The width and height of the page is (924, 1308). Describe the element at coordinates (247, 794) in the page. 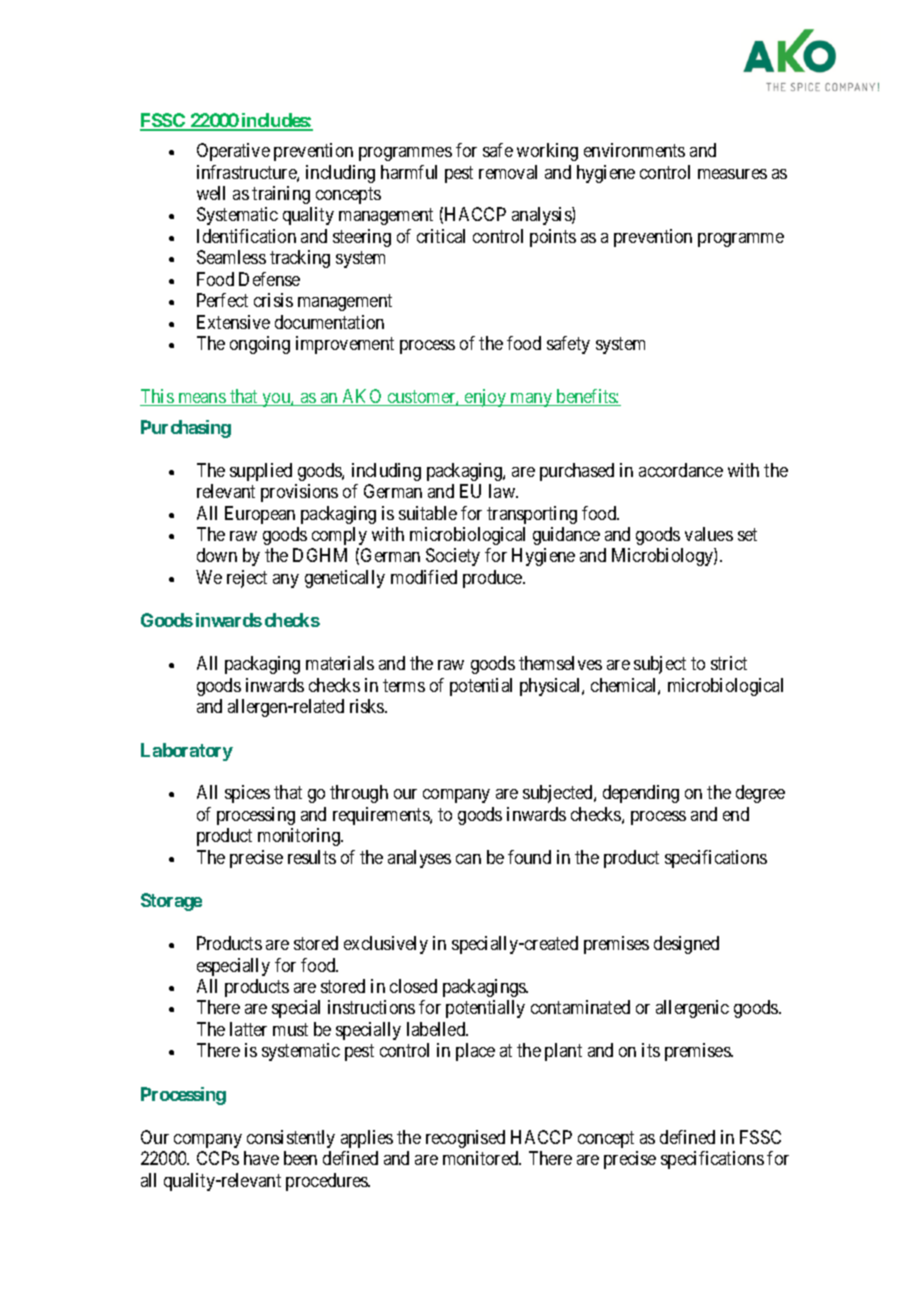

I see `spices` at that location.
